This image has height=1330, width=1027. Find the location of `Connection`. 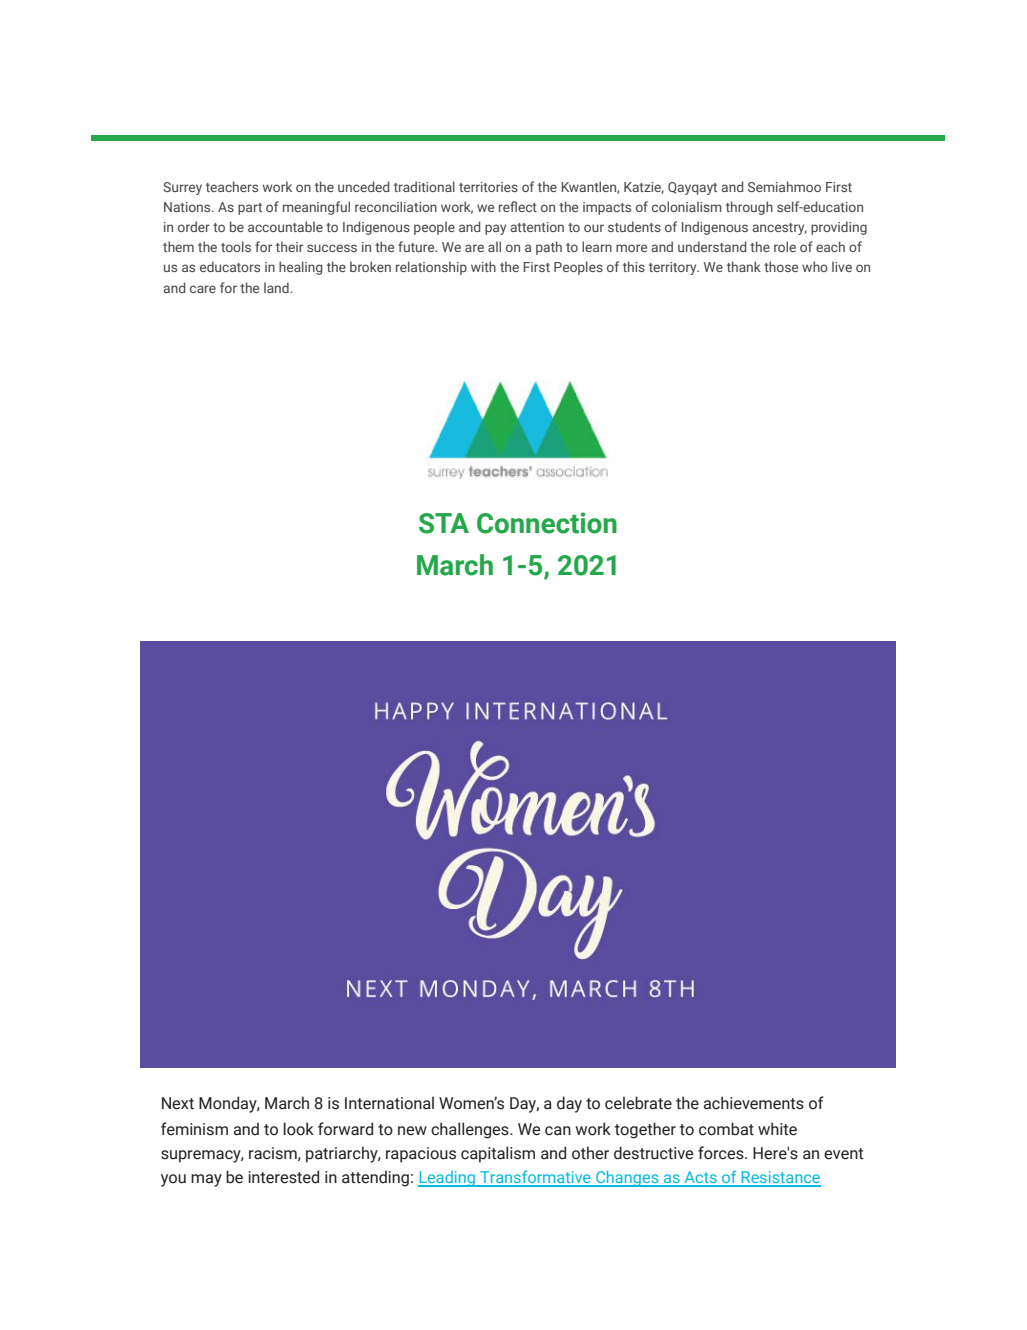

Connection is located at coordinates (547, 523).
